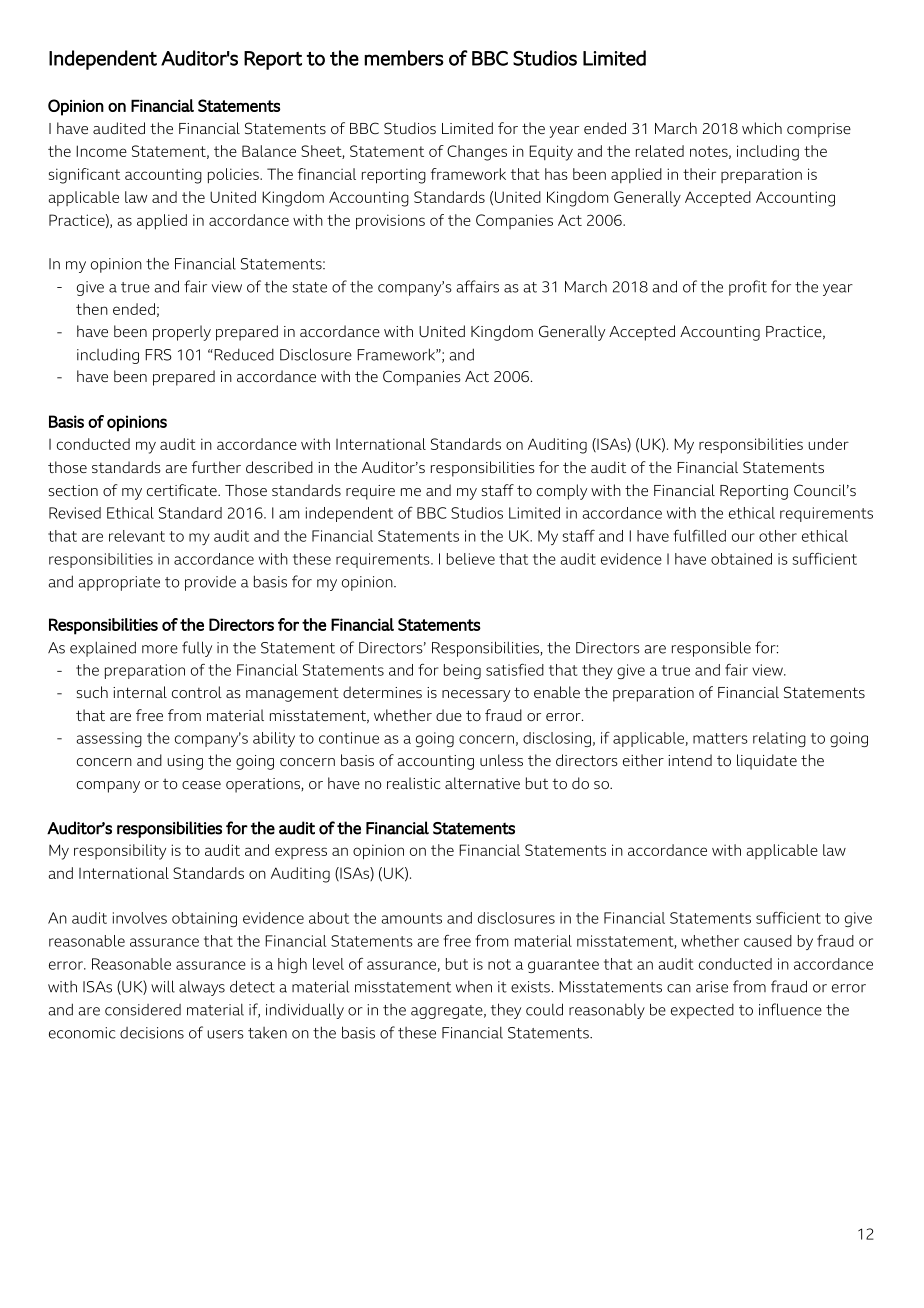 The image size is (924, 1308). Describe the element at coordinates (828, 444) in the page. I see `under` at that location.
